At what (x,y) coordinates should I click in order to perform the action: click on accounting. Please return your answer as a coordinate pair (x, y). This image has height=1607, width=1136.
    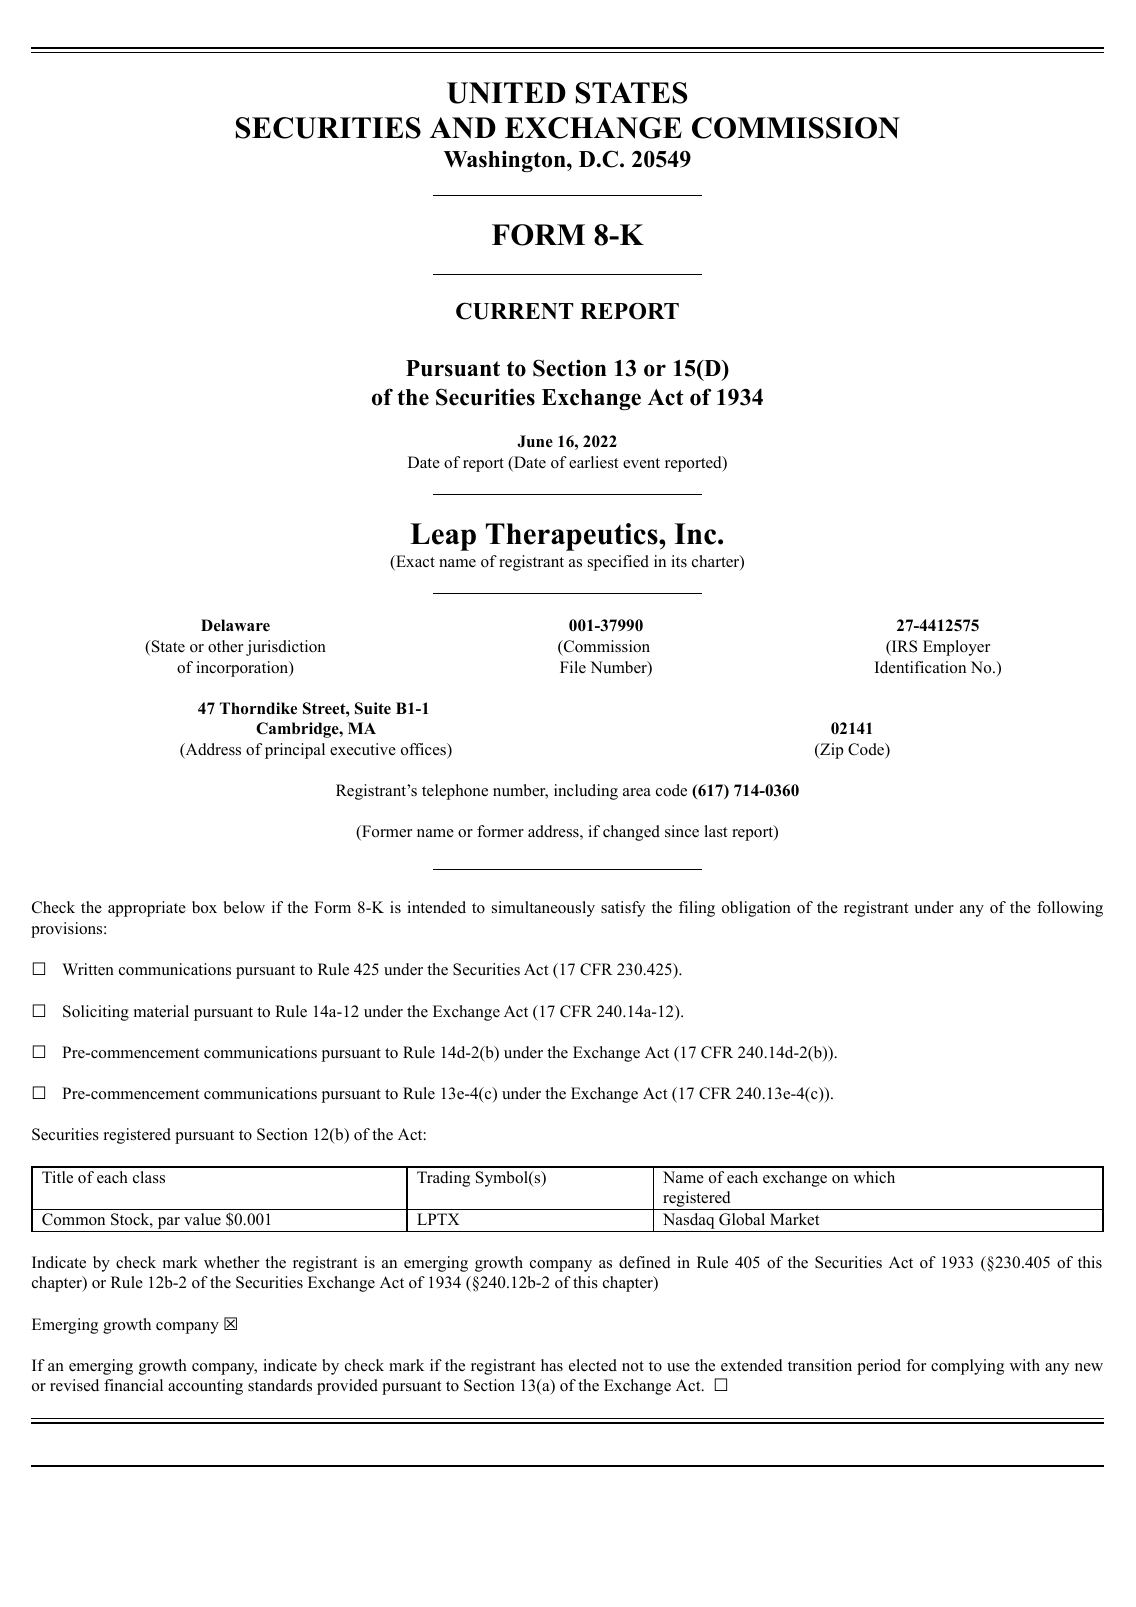
    Looking at the image, I should click on (205, 1387).
